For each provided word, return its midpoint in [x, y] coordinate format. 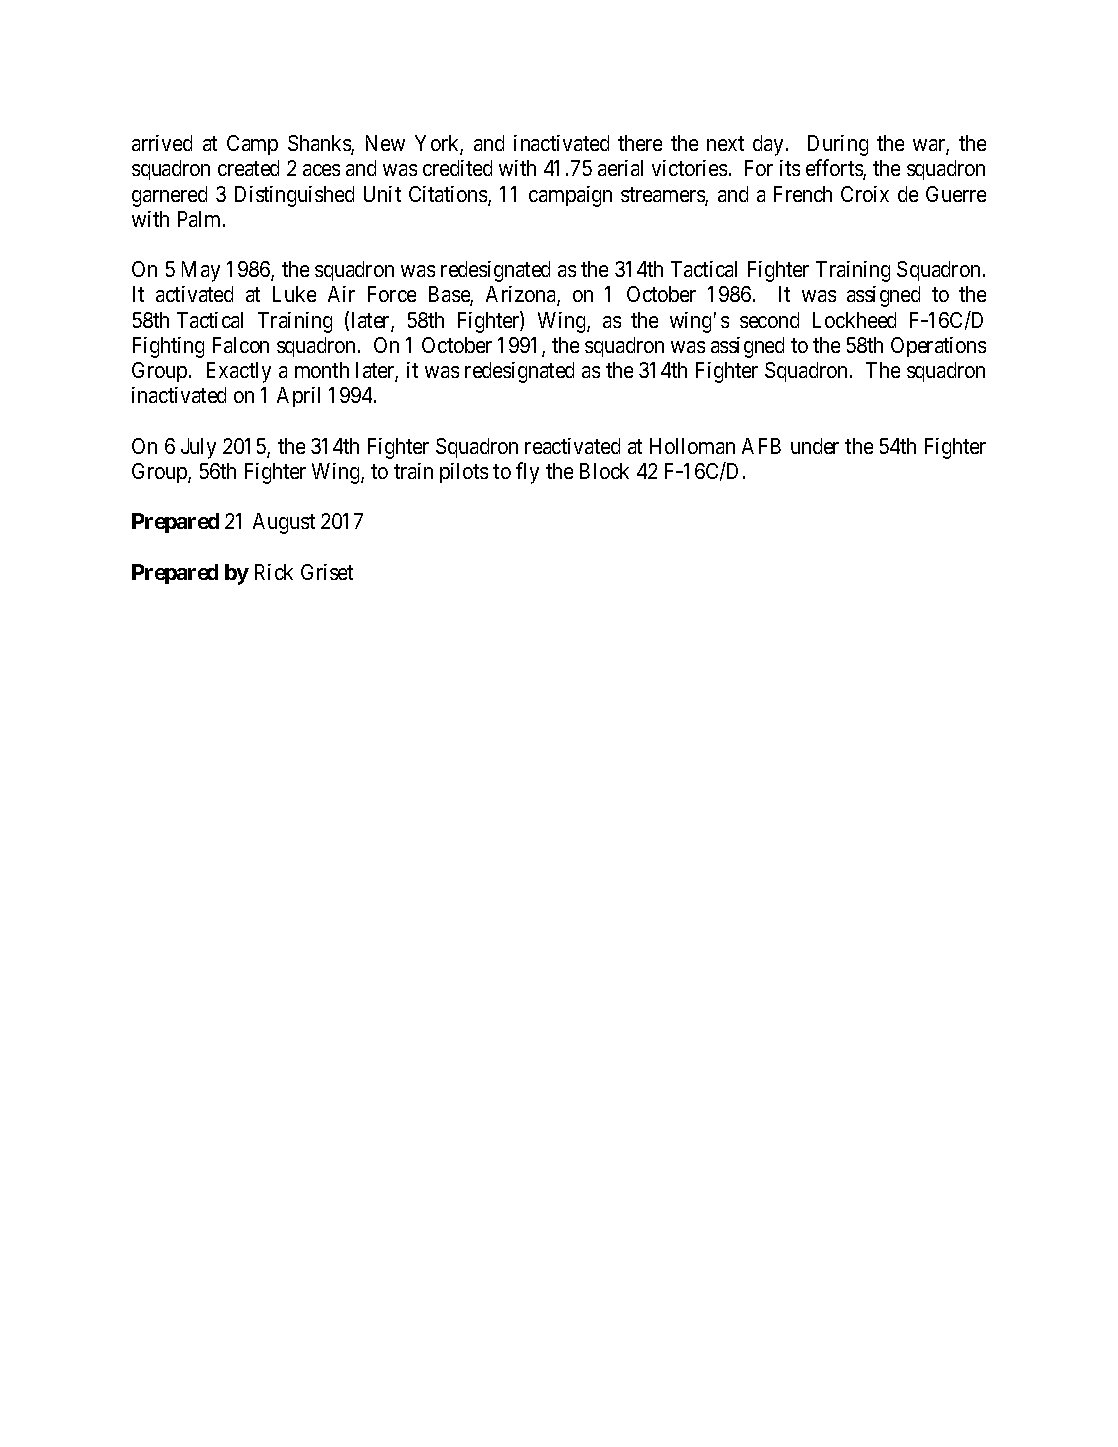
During [838, 145]
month [322, 370]
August [284, 523]
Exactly [239, 372]
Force [392, 294]
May [201, 271]
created [248, 168]
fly [527, 473]
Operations [938, 347]
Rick [274, 572]
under [815, 446]
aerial [620, 168]
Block [604, 471]
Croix [865, 194]
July [198, 448]
